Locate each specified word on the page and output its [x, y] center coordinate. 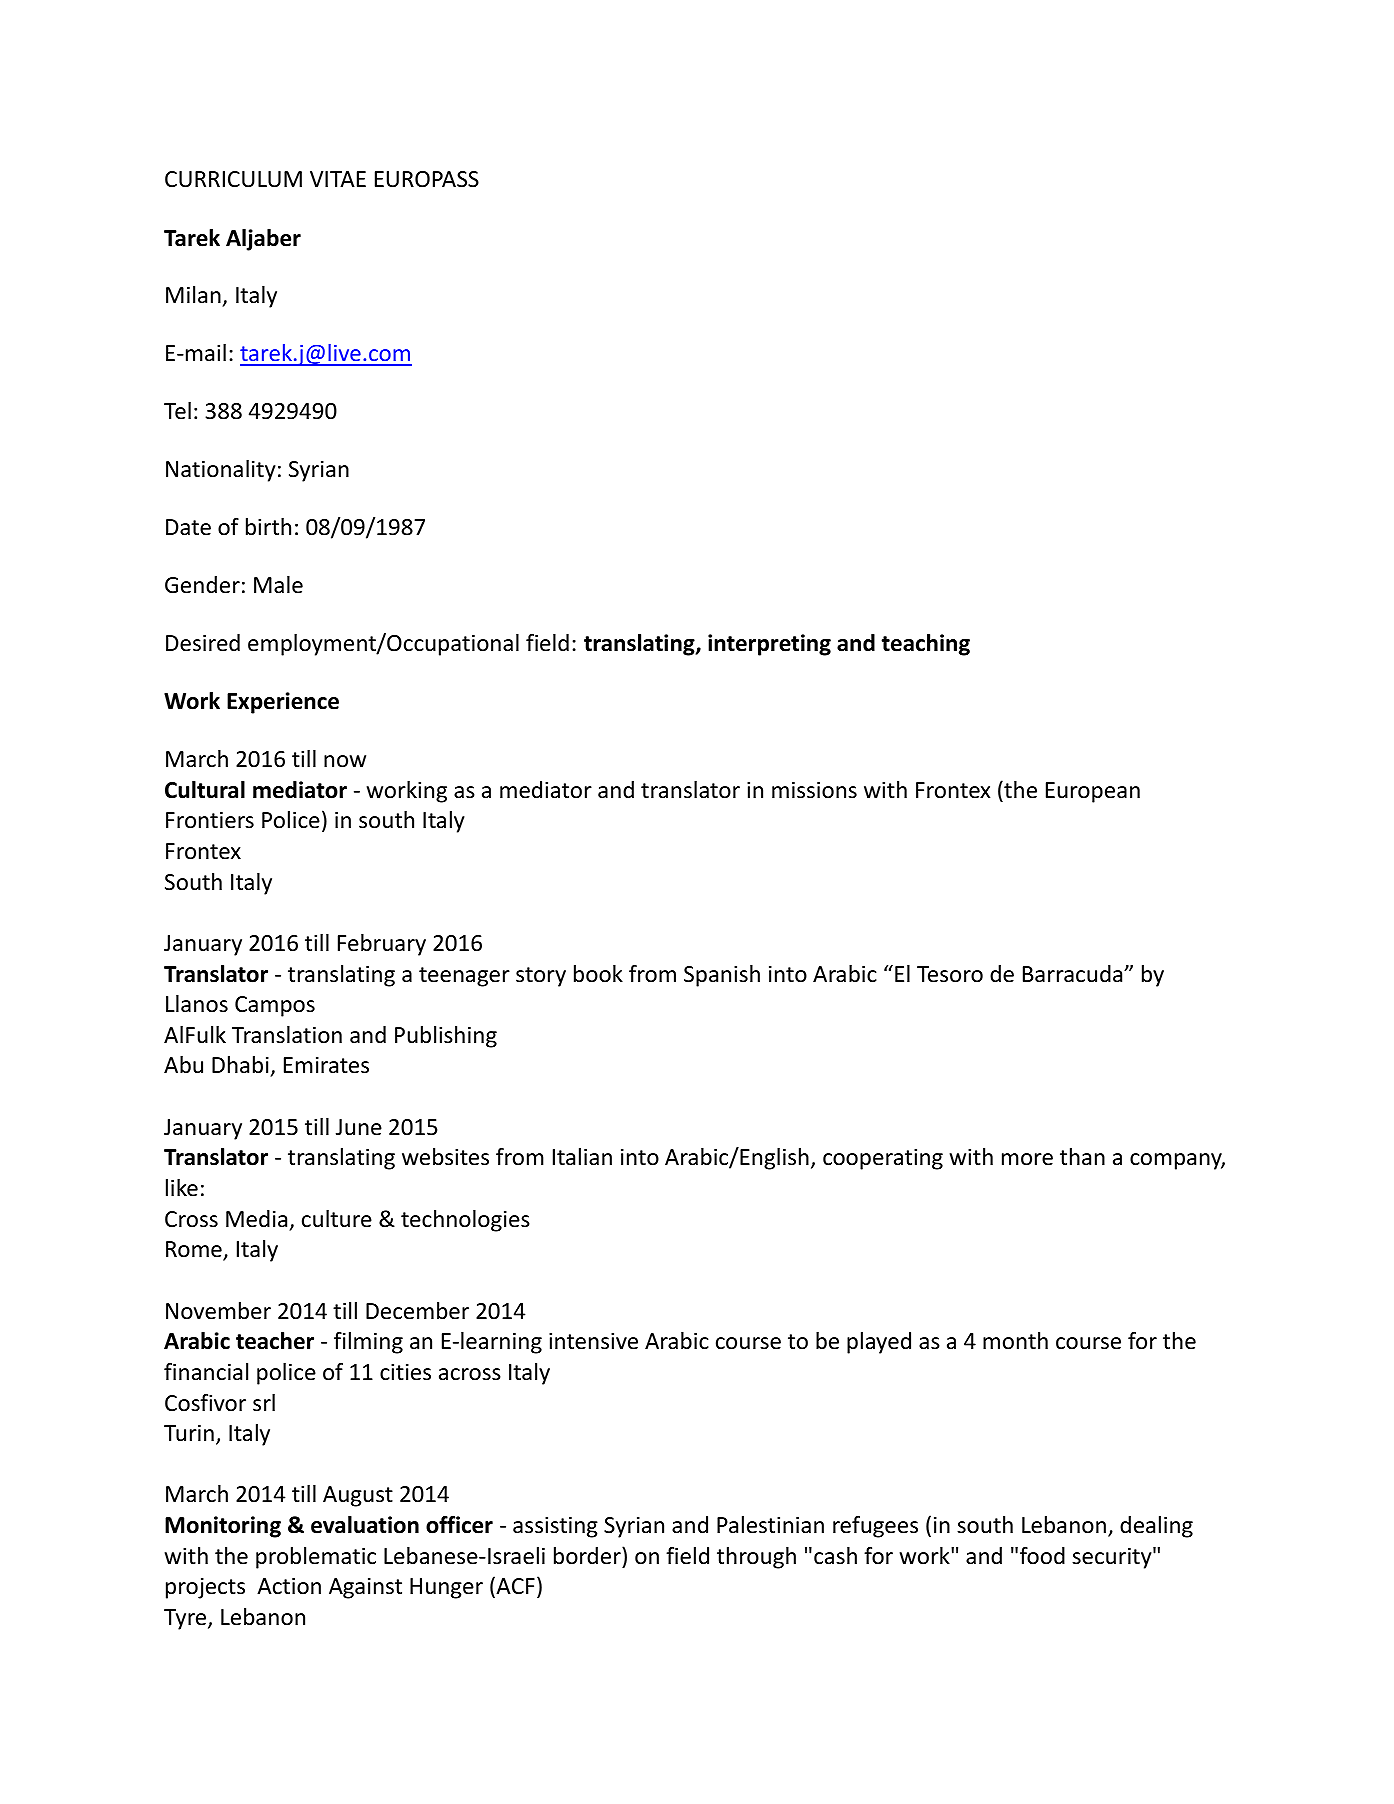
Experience [283, 703]
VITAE [338, 179]
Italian [582, 1157]
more [1027, 1159]
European [1093, 792]
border [588, 1556]
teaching [925, 645]
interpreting [769, 645]
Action [289, 1586]
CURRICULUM [233, 179]
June [359, 1127]
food [1042, 1556]
